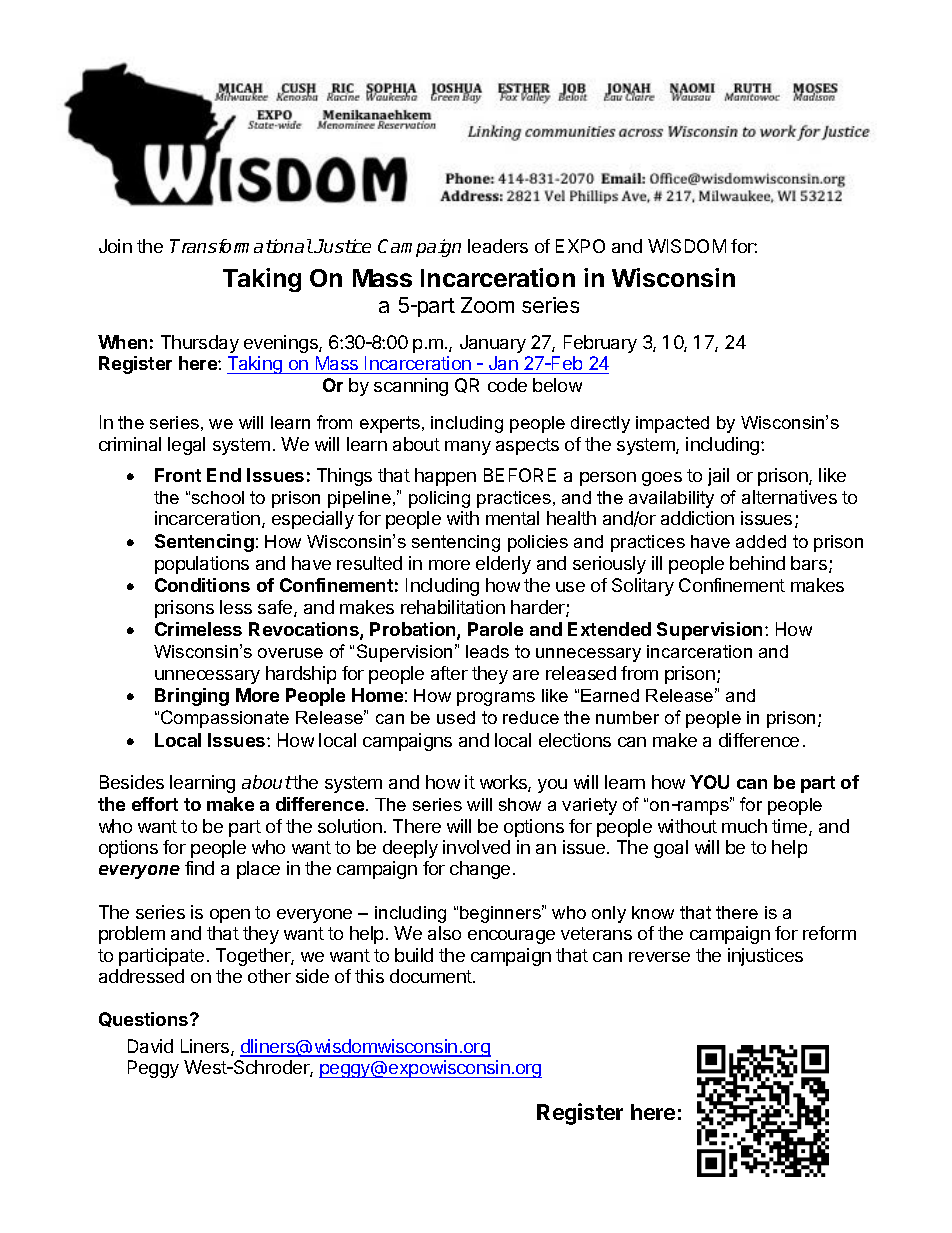  I want to click on effort, so click(155, 804).
